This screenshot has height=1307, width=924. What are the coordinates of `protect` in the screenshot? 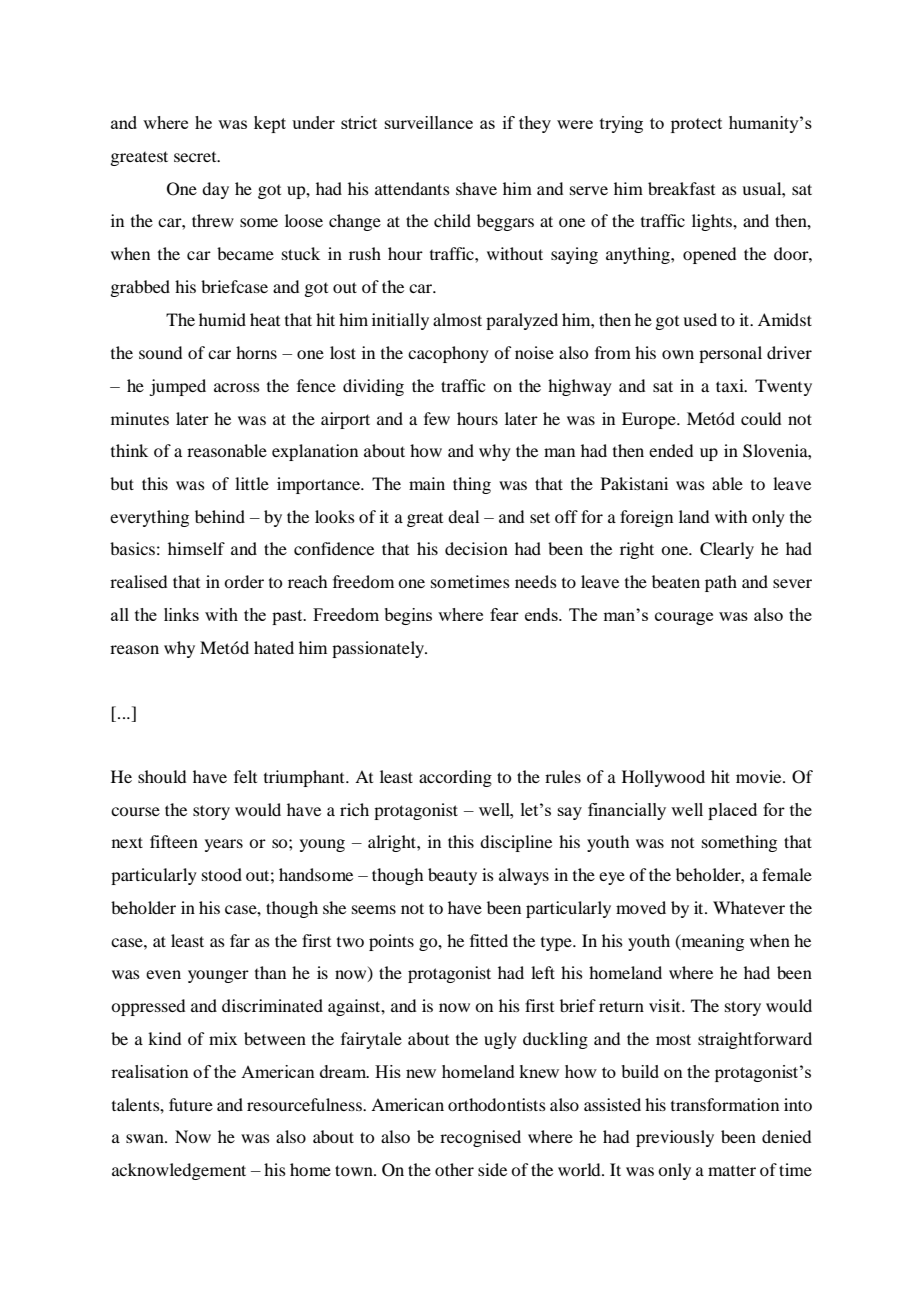 It's located at (696, 125).
